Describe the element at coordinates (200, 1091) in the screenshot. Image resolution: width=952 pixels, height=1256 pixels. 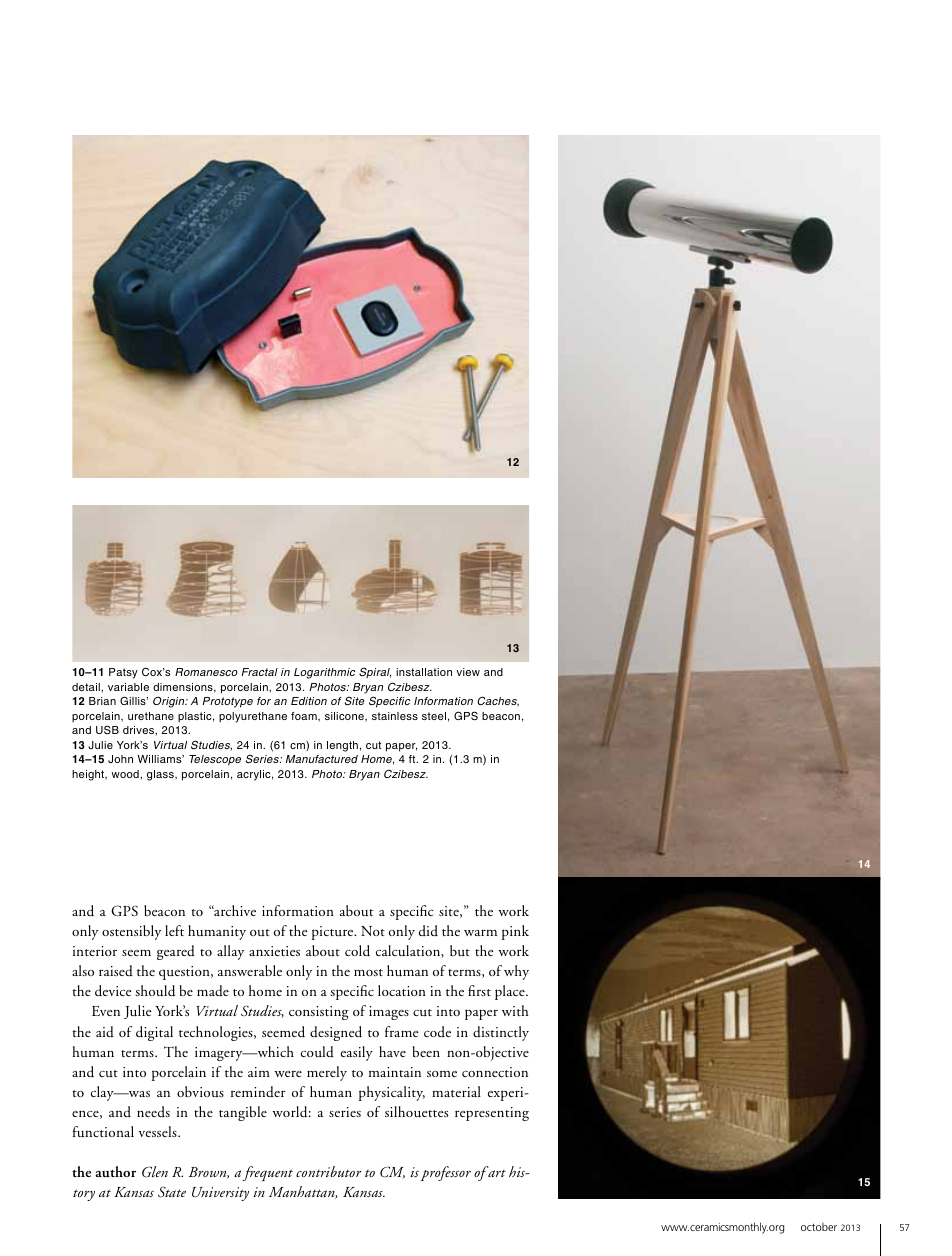
I see `obvious` at that location.
